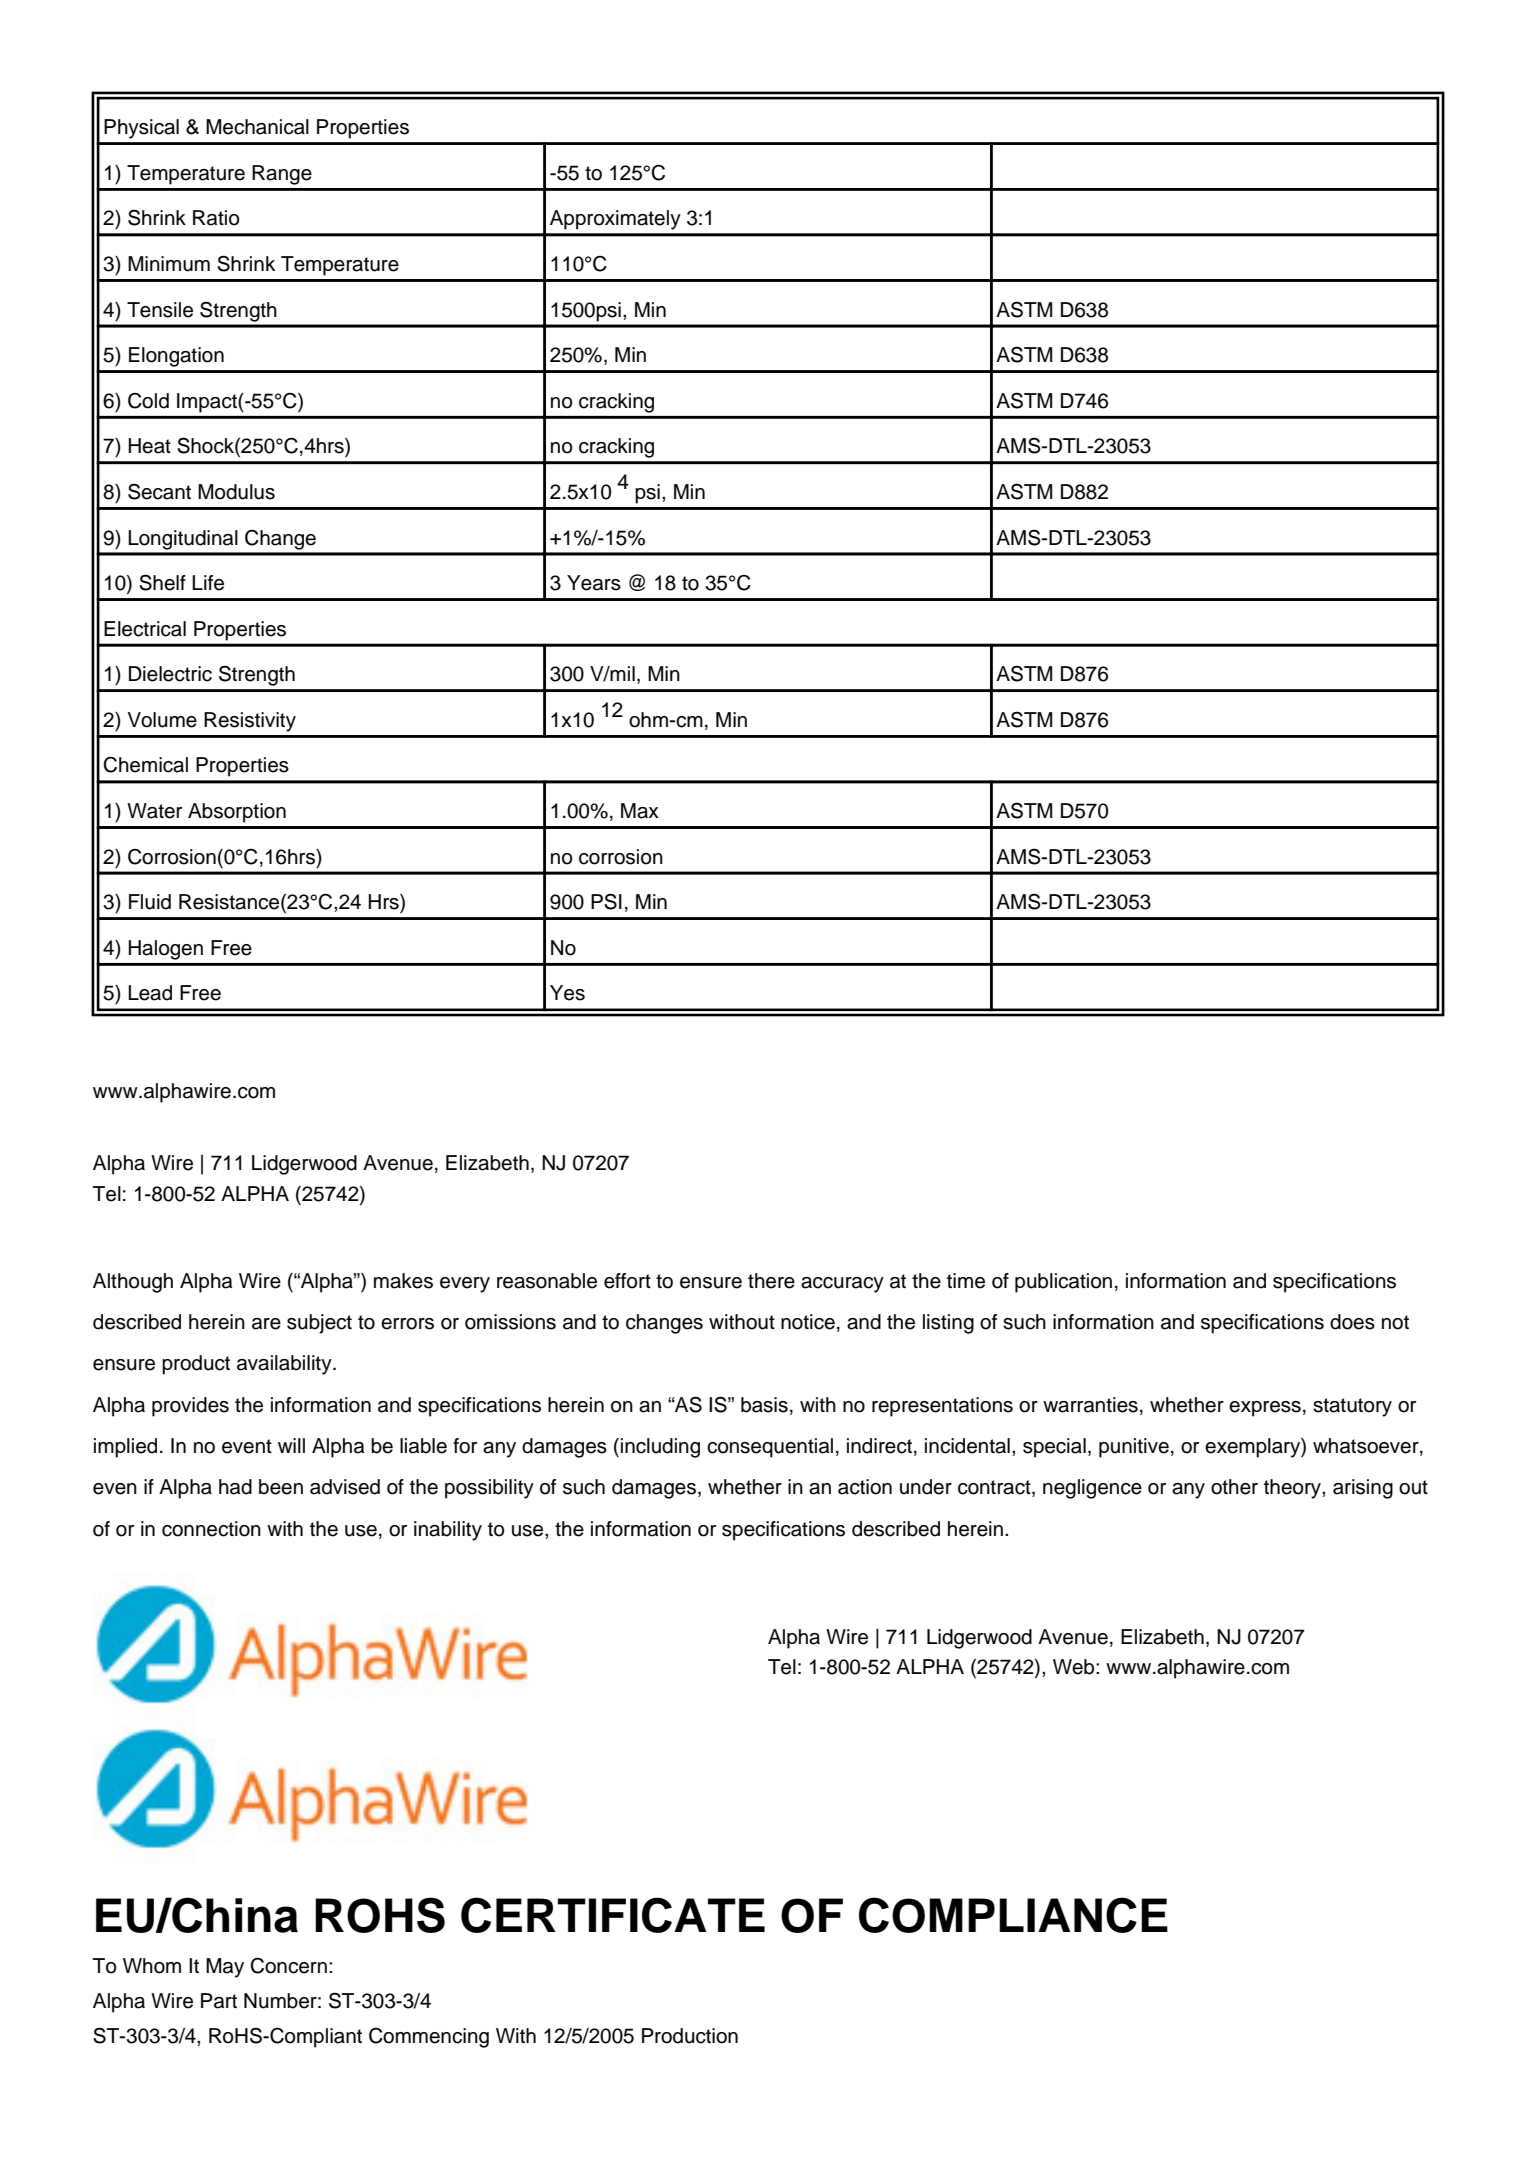 Image resolution: width=1536 pixels, height=2174 pixels. Describe the element at coordinates (567, 993) in the page. I see `Yes` at that location.
